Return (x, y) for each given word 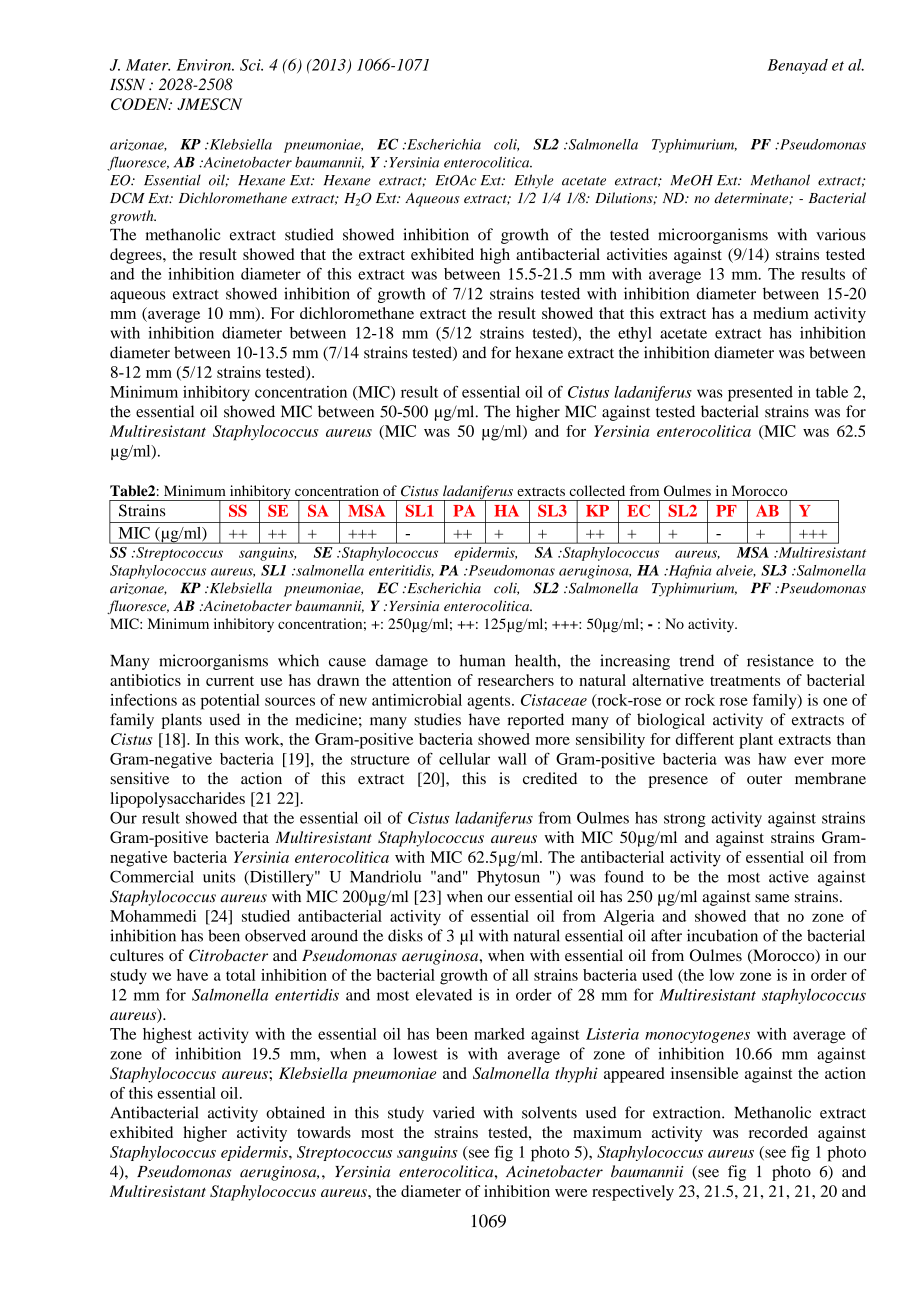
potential (230, 702)
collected (597, 490)
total (240, 975)
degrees (137, 256)
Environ (204, 65)
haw (772, 759)
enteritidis (401, 571)
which (298, 660)
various (841, 234)
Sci (251, 65)
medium (781, 313)
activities (637, 254)
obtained (295, 1112)
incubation (722, 935)
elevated (444, 995)
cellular (464, 759)
